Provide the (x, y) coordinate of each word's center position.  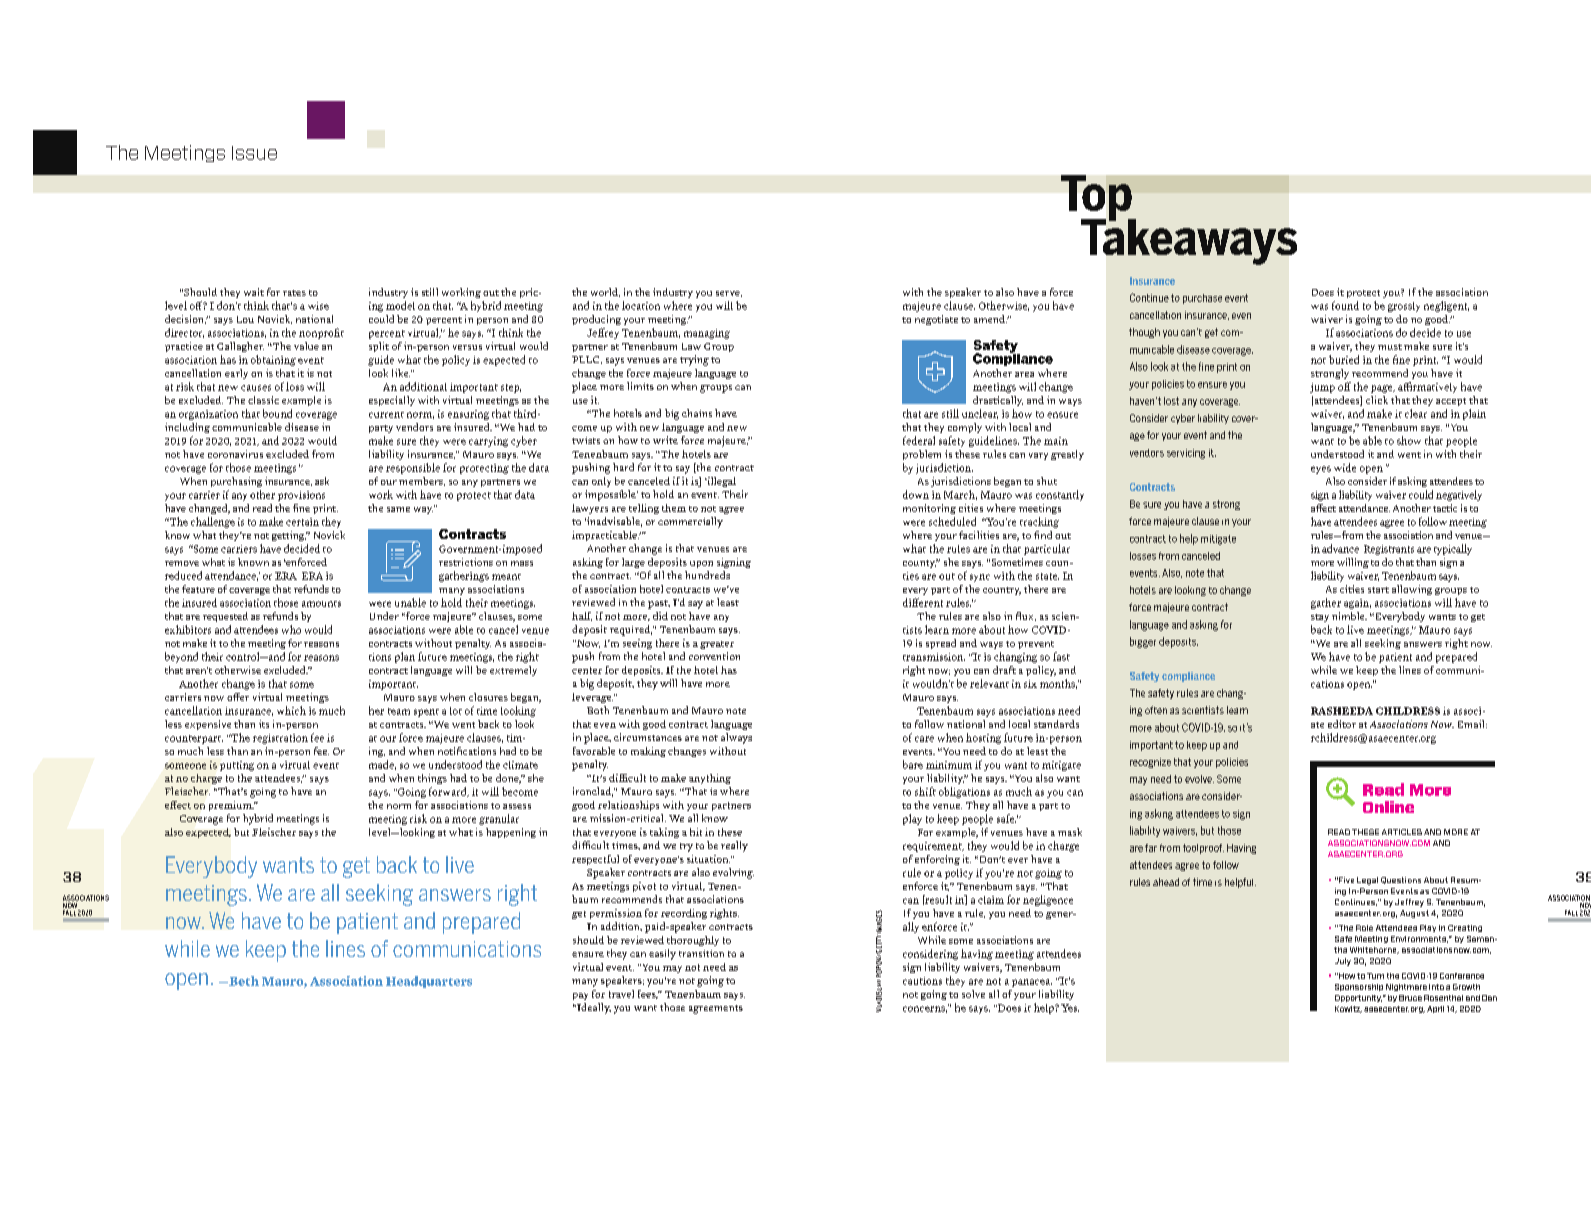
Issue (254, 153)
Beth (243, 981)
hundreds (707, 575)
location (641, 305)
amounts (321, 604)
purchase (1202, 299)
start (1378, 590)
